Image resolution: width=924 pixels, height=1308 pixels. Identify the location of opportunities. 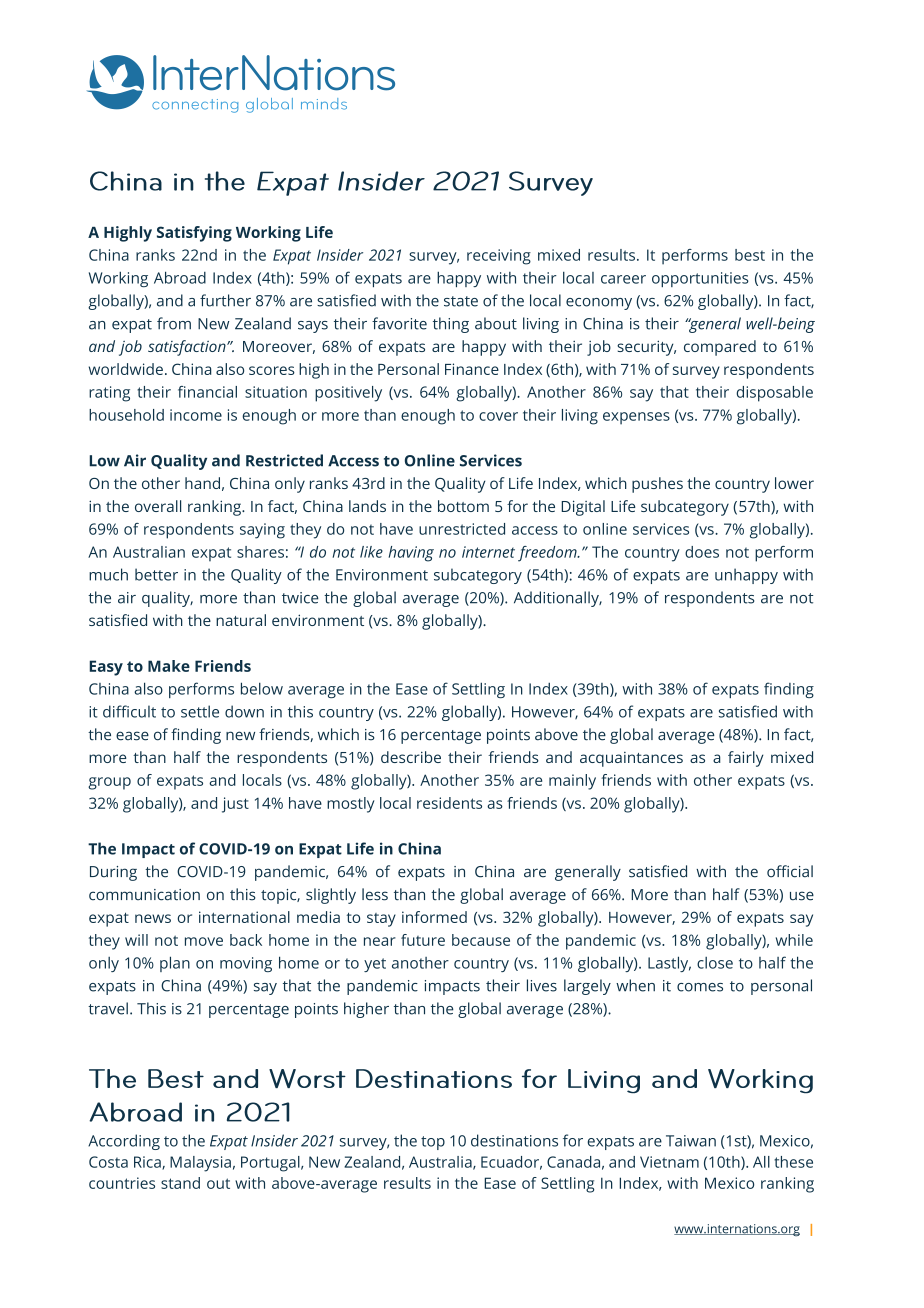
(700, 279).
